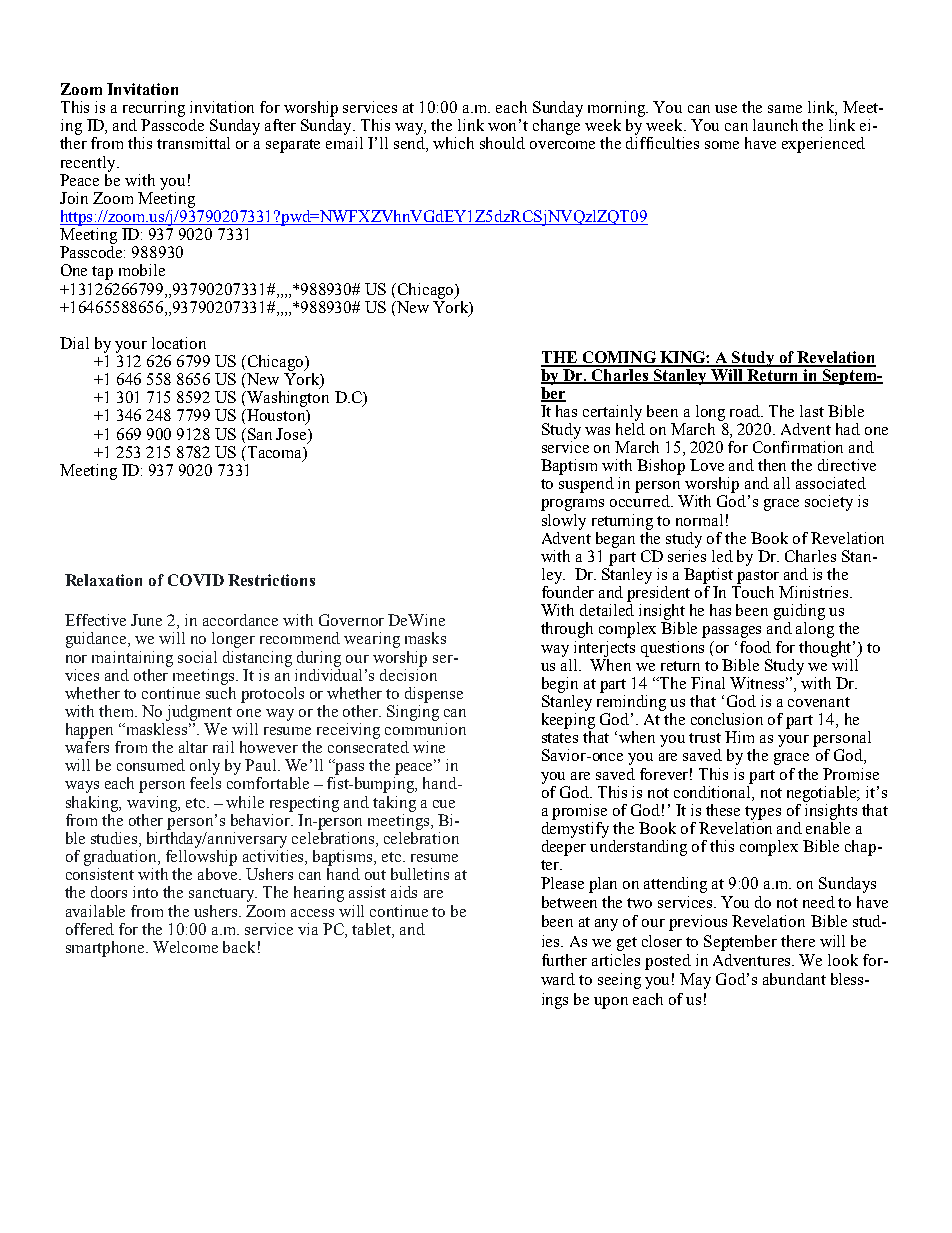 This document has width=952, height=1233. What do you see at coordinates (404, 892) in the document?
I see `aids` at bounding box center [404, 892].
